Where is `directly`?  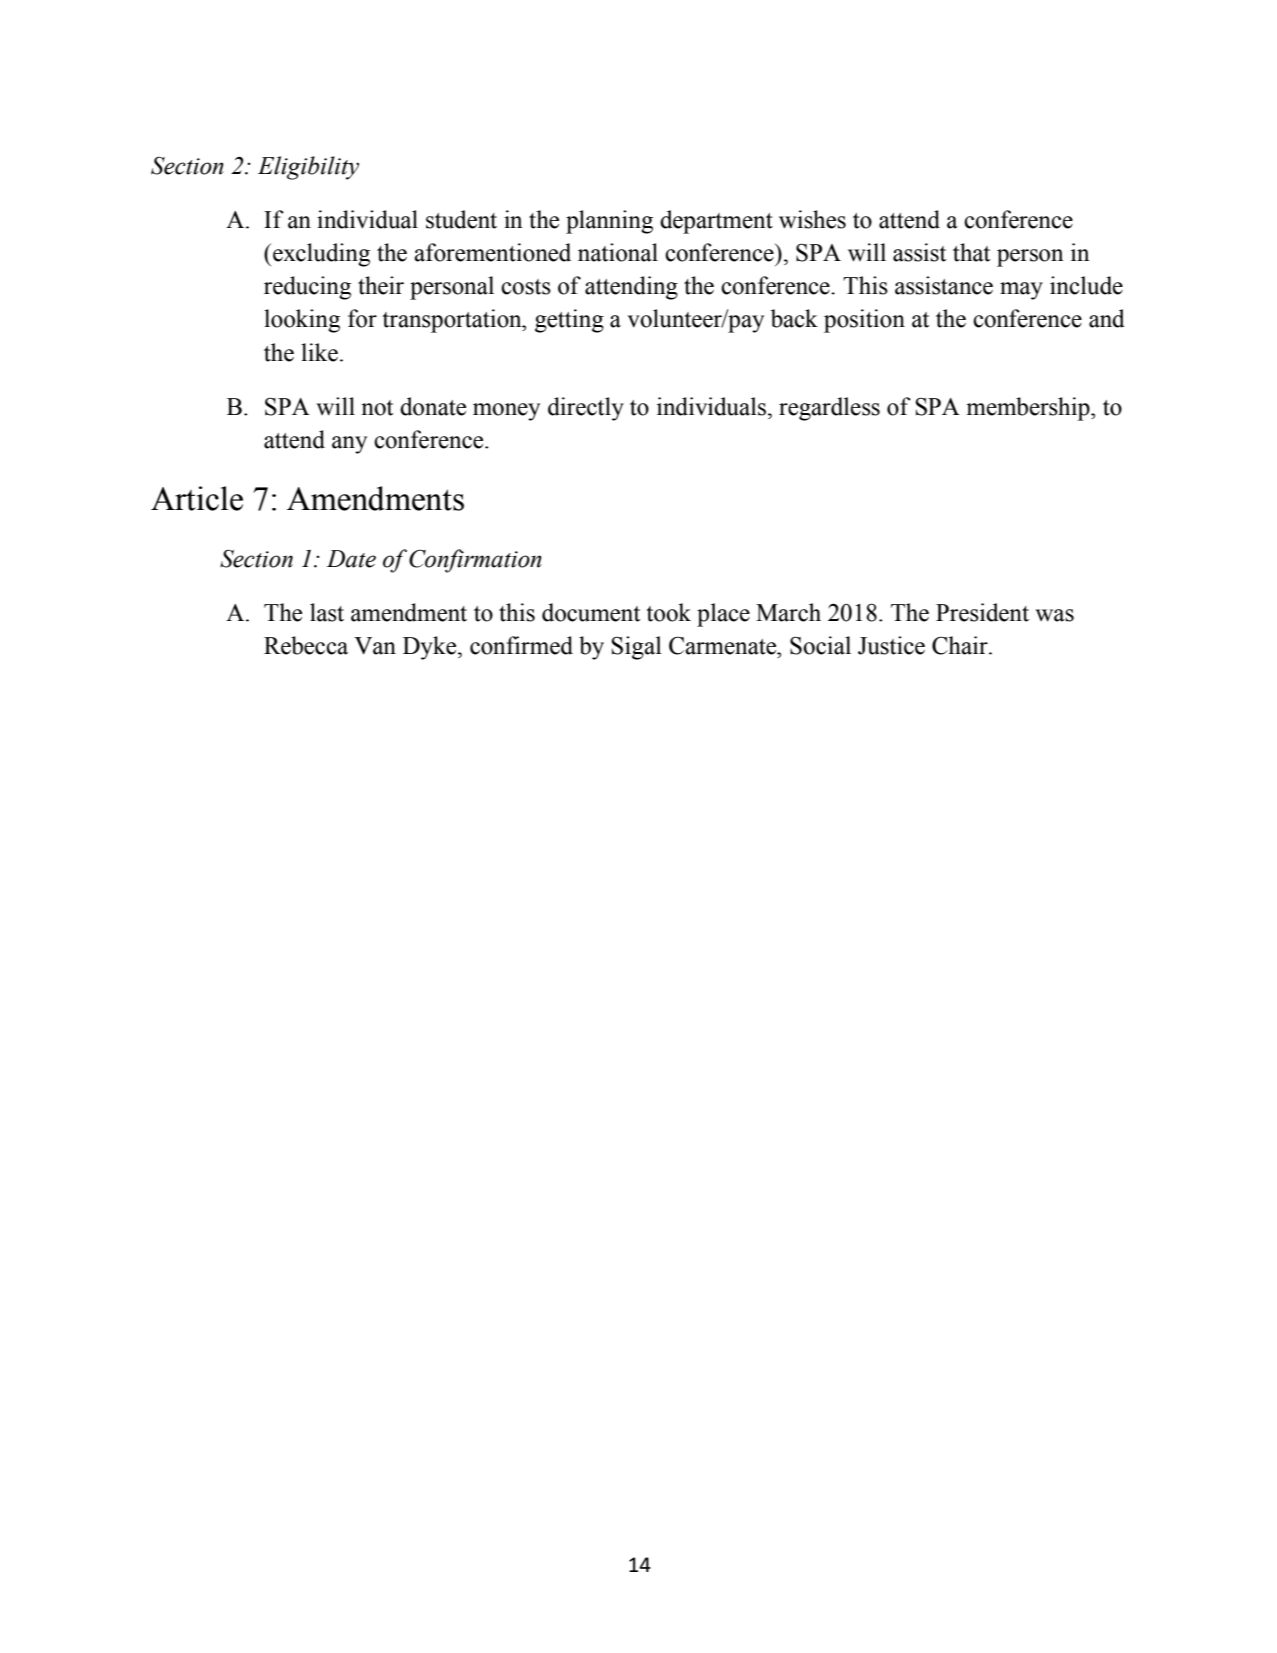 directly is located at coordinates (586, 409).
